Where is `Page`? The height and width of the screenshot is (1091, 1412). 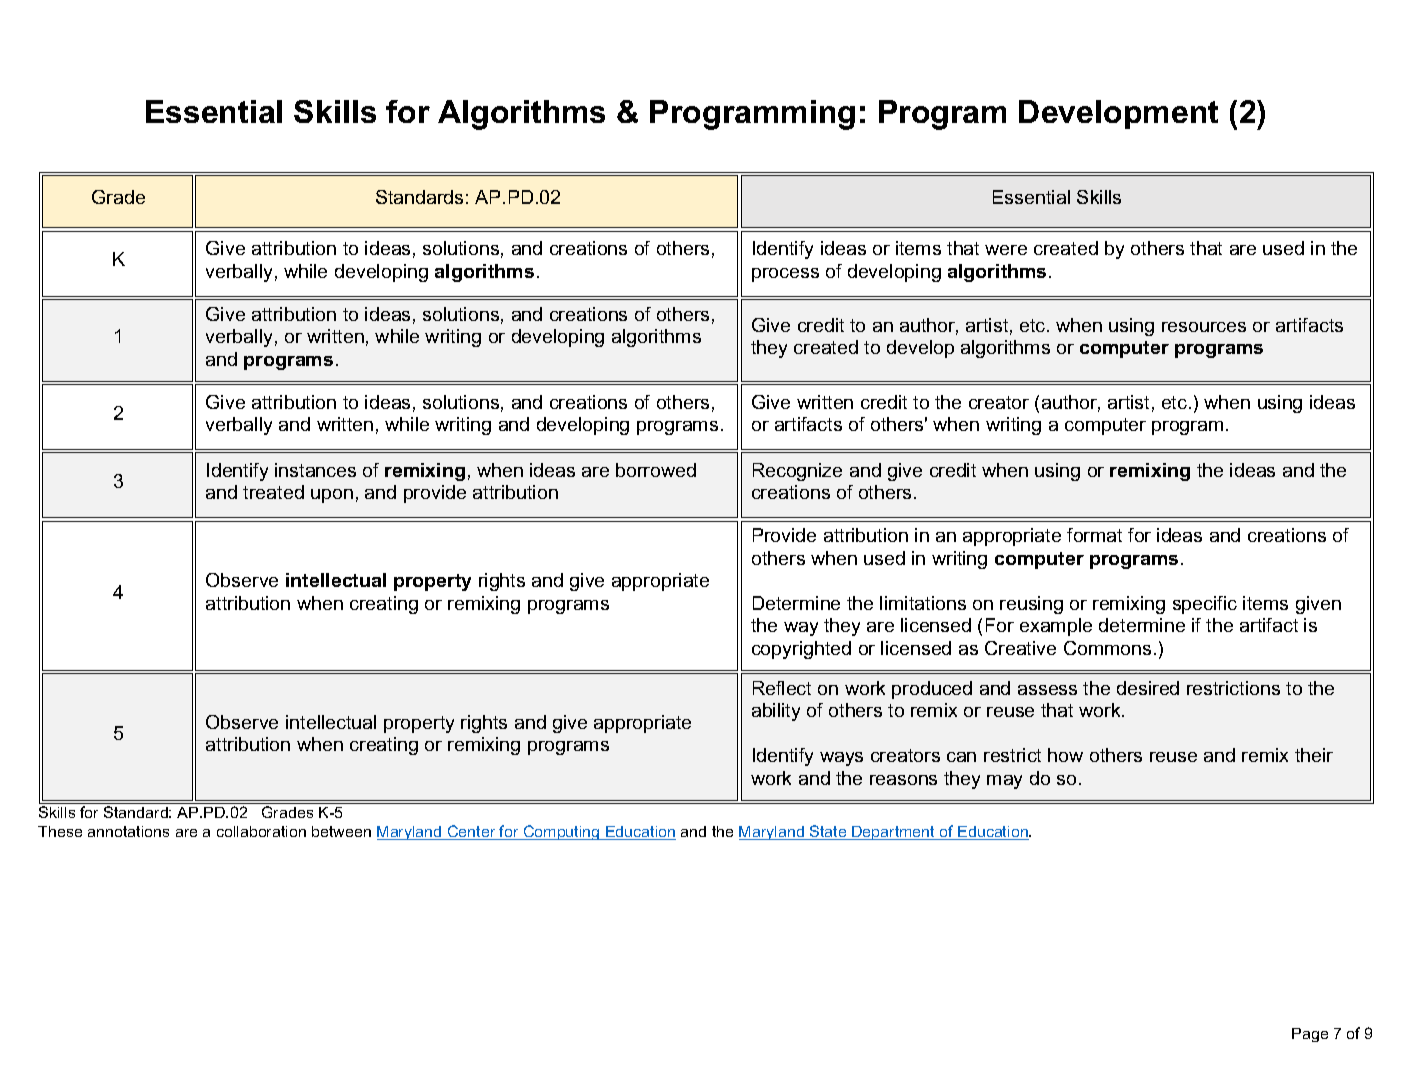
Page is located at coordinates (1310, 1035).
